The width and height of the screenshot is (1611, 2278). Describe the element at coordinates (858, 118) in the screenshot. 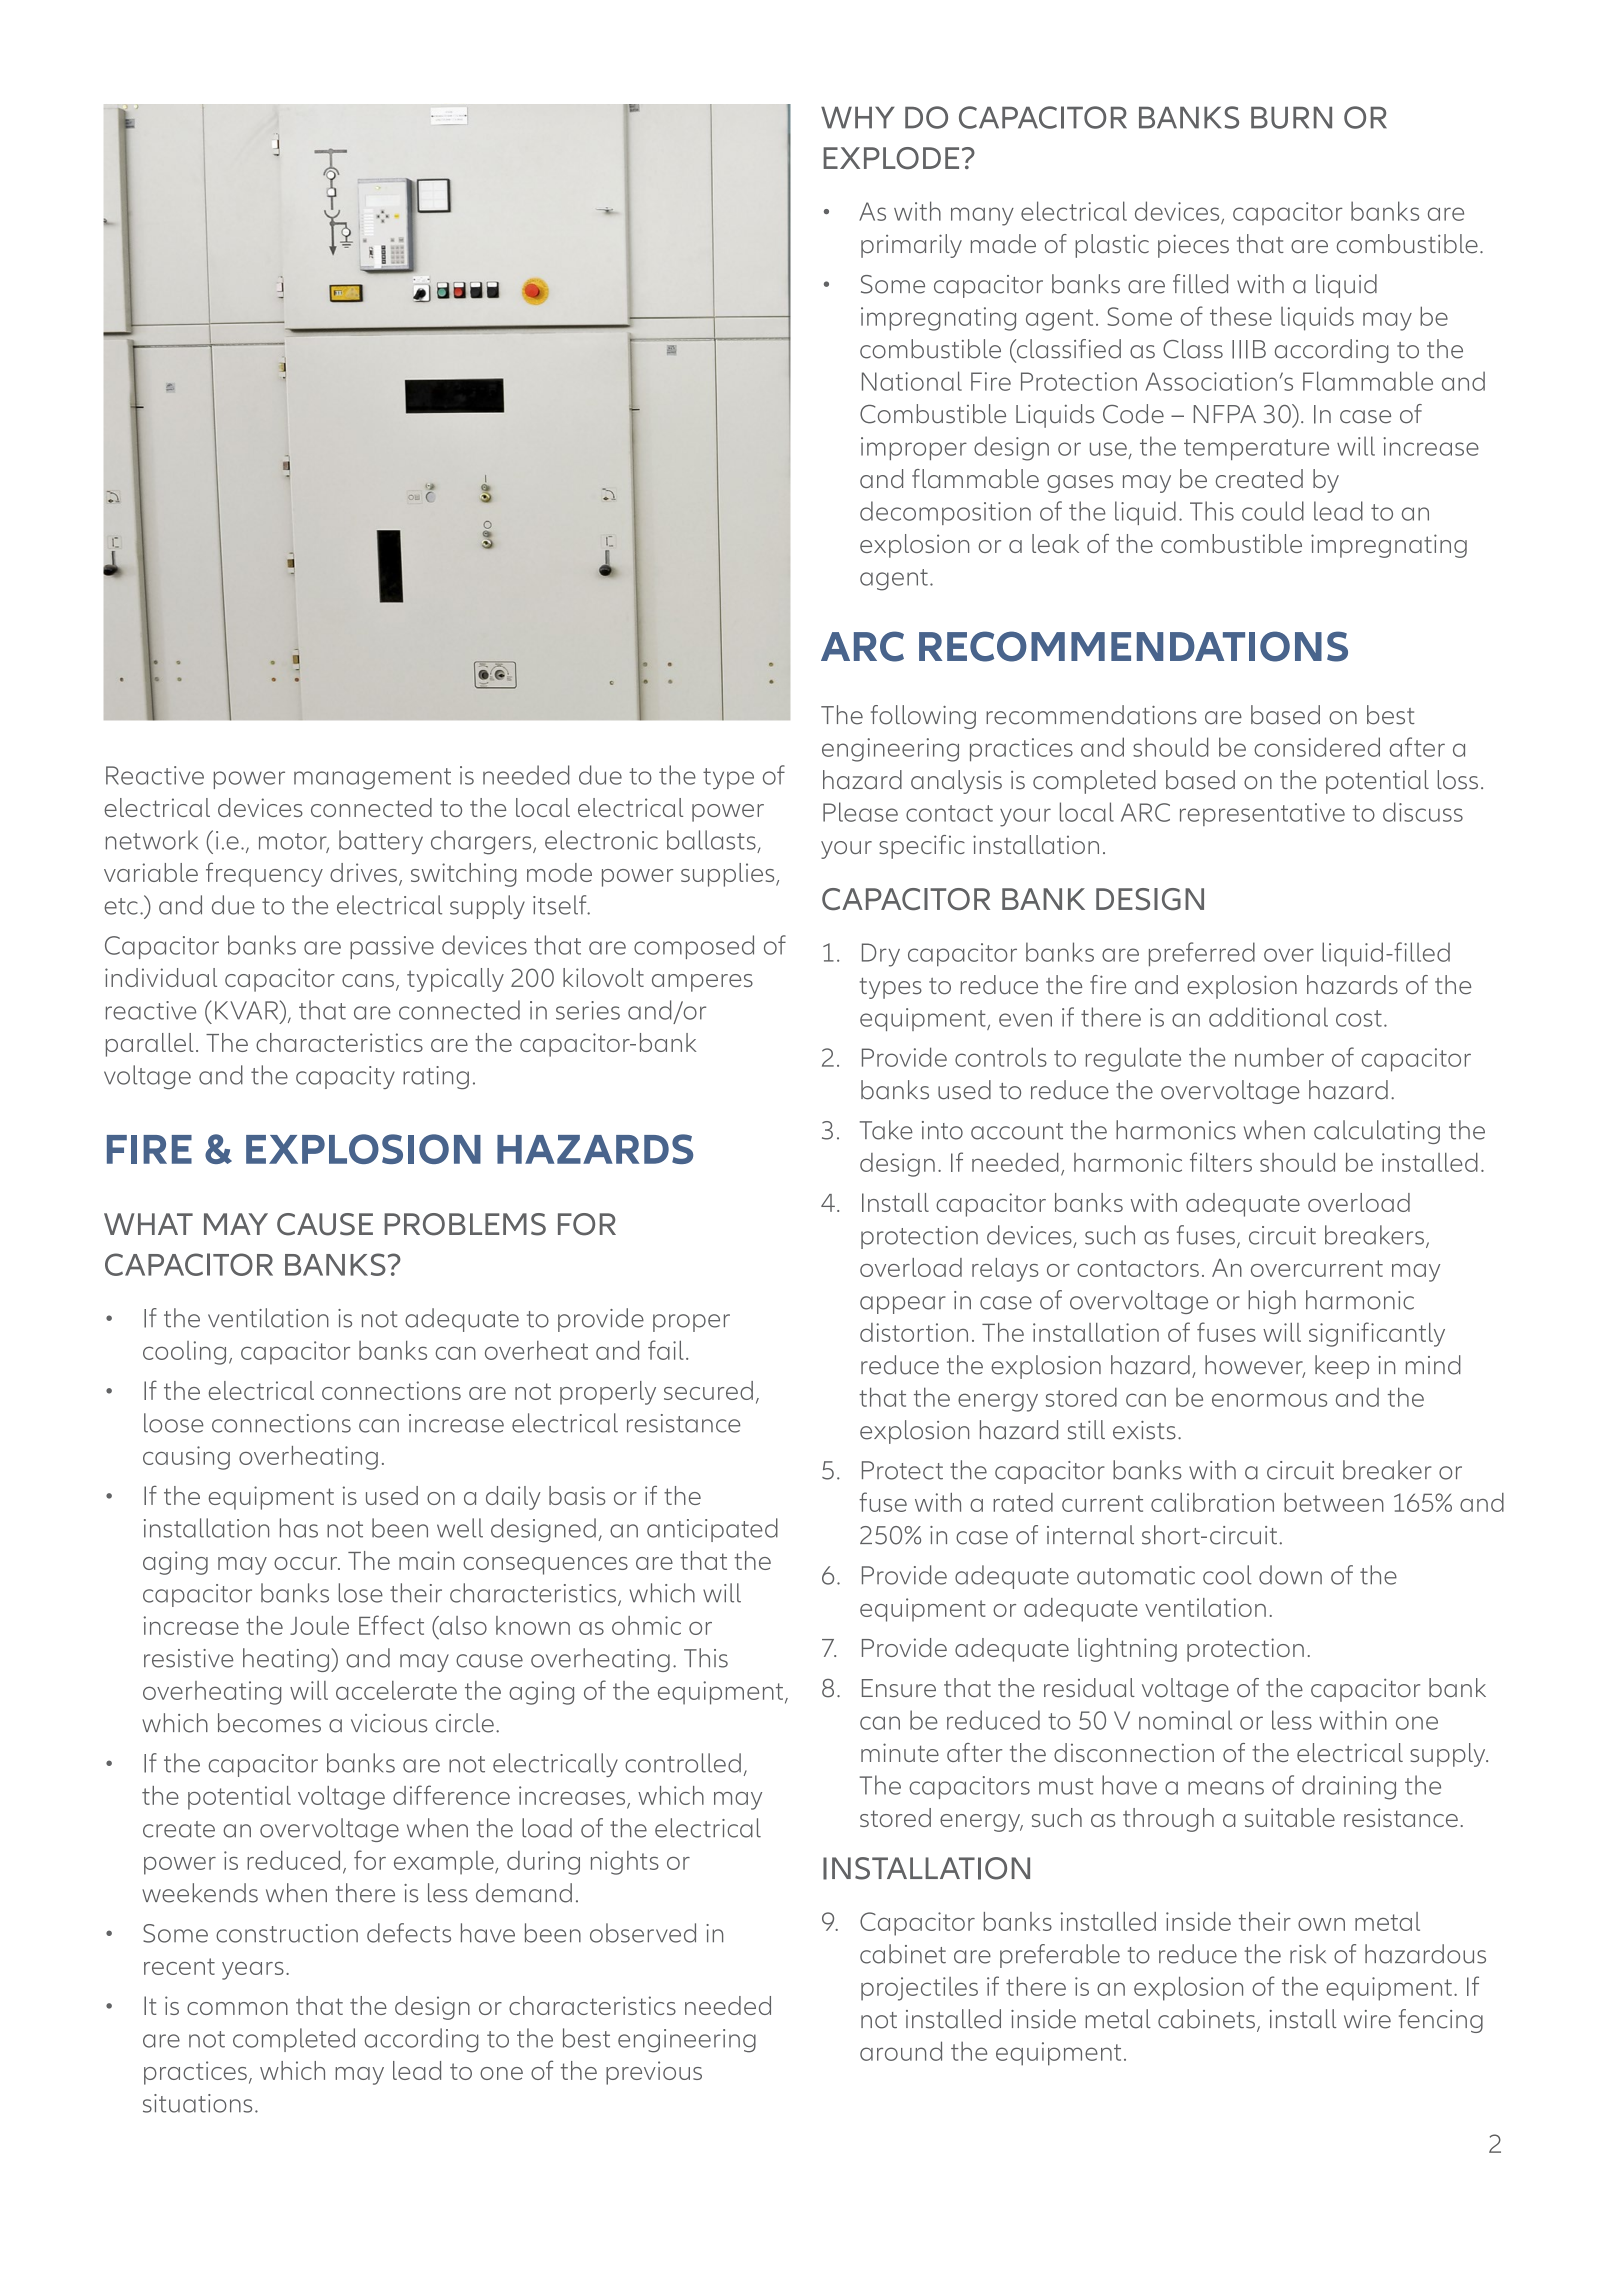

I see `WHY` at that location.
